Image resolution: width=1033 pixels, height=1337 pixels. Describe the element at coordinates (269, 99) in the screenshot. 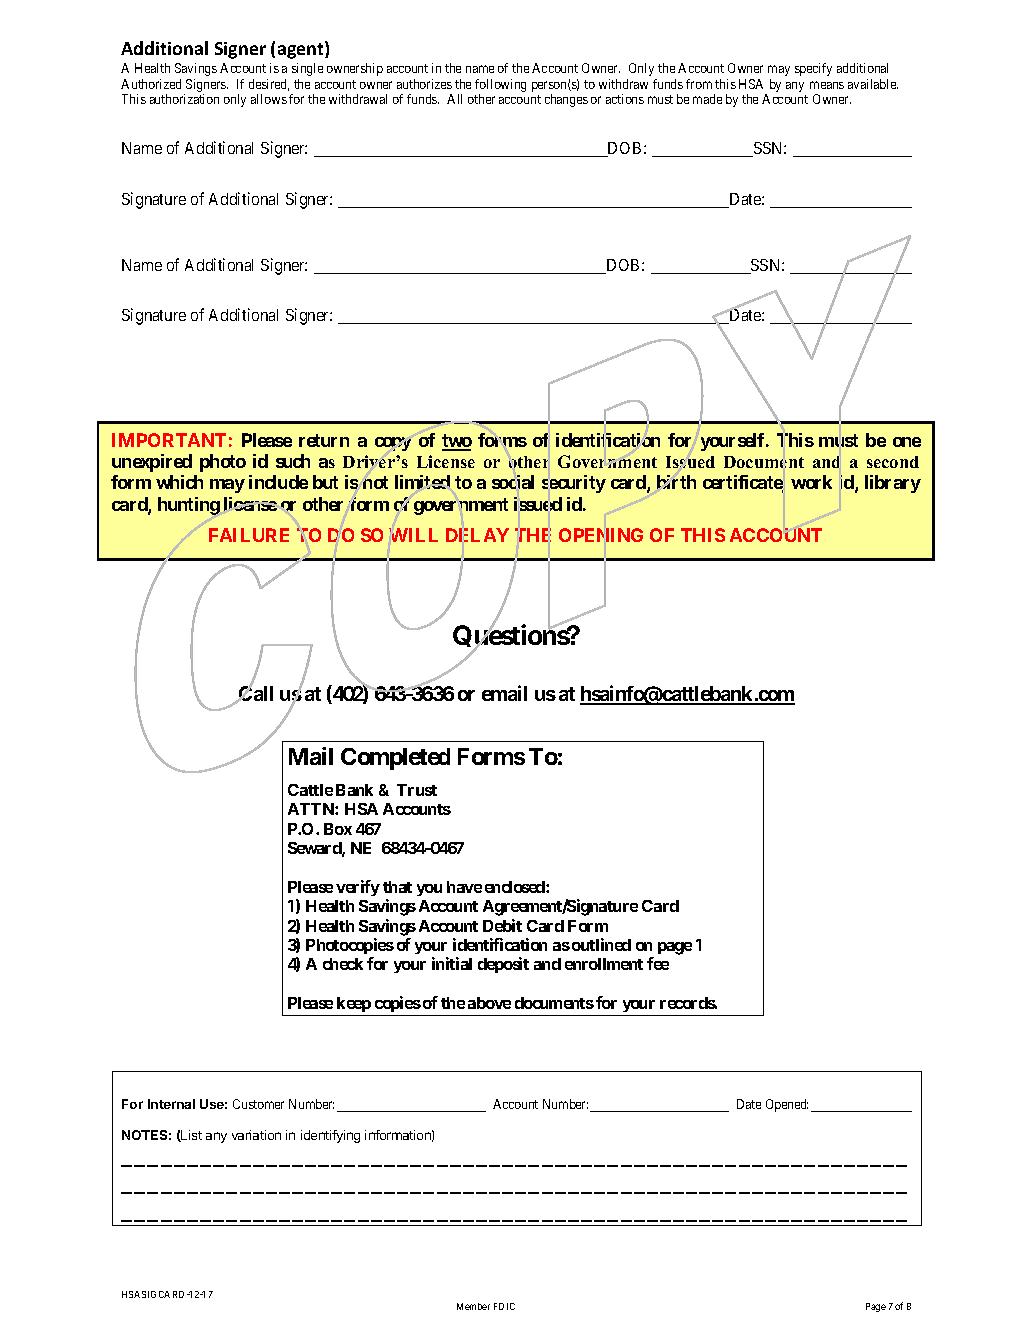

I see `allows` at that location.
